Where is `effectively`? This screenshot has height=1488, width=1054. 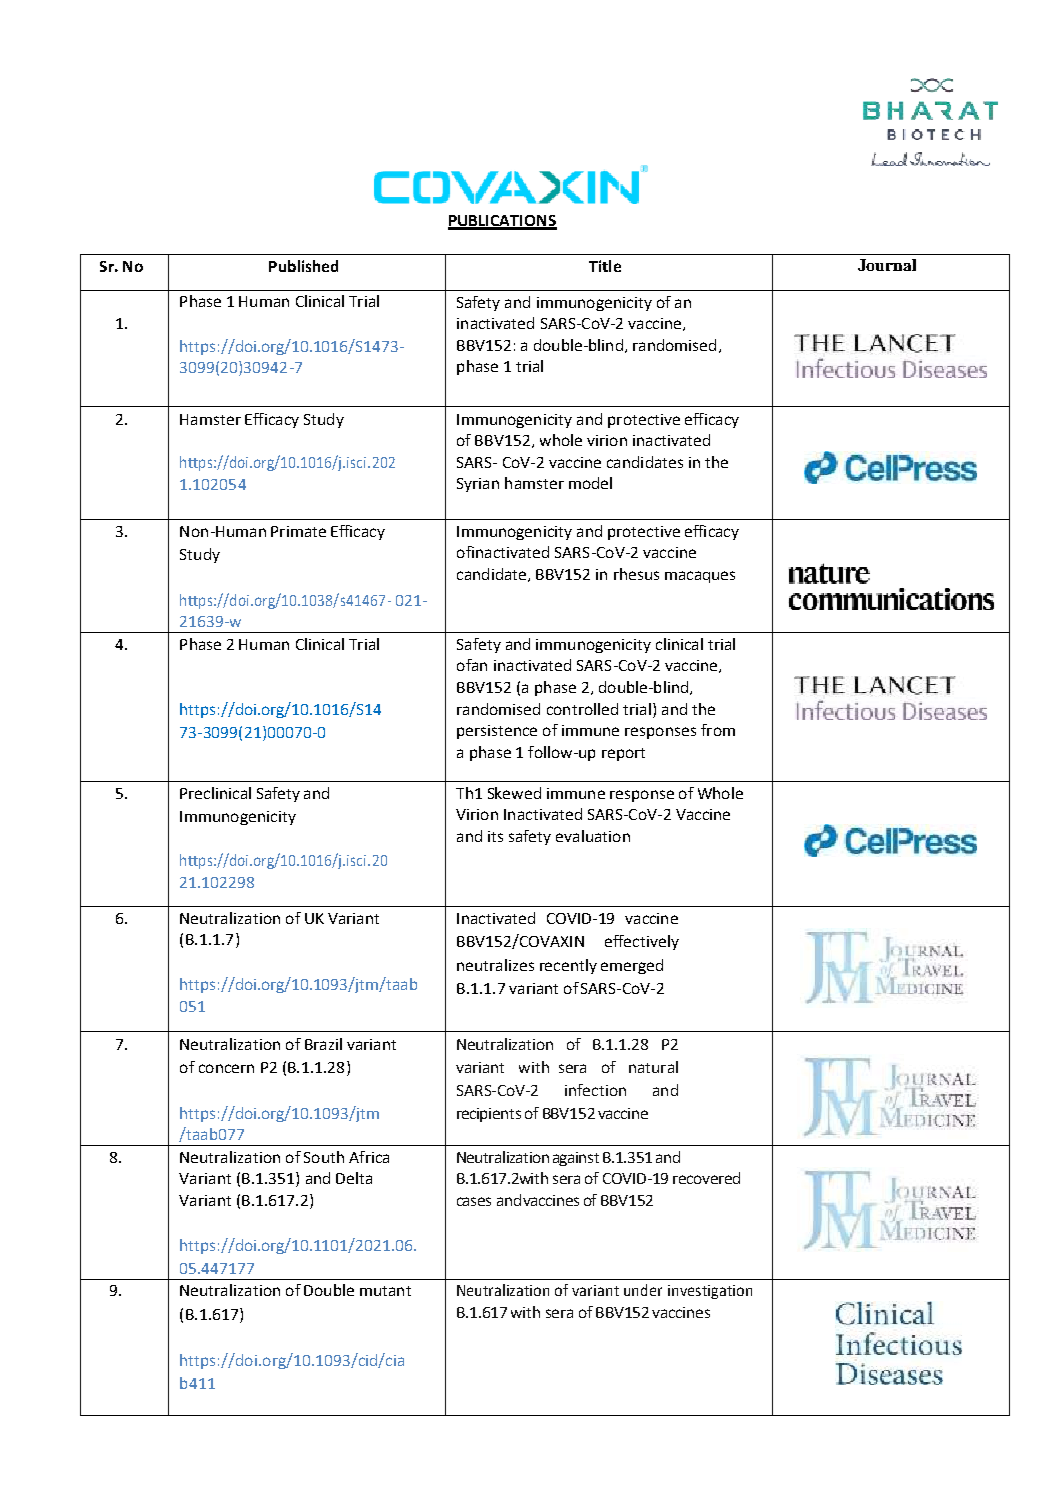
effectively is located at coordinates (642, 942).
